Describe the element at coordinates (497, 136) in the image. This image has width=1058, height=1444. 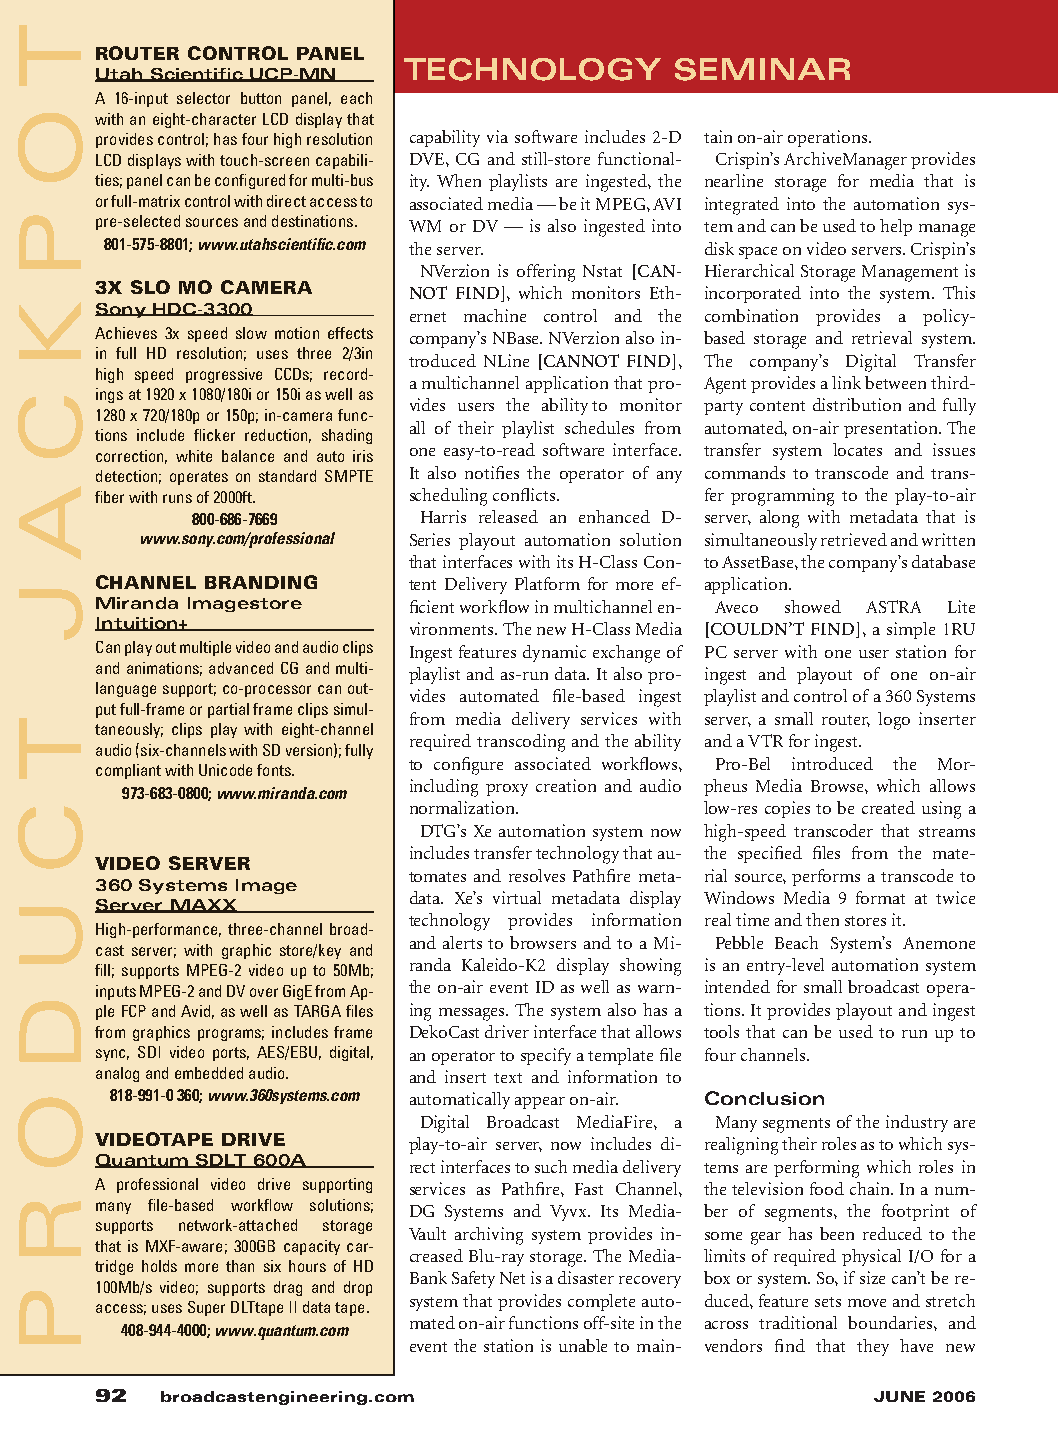
I see `via` at that location.
